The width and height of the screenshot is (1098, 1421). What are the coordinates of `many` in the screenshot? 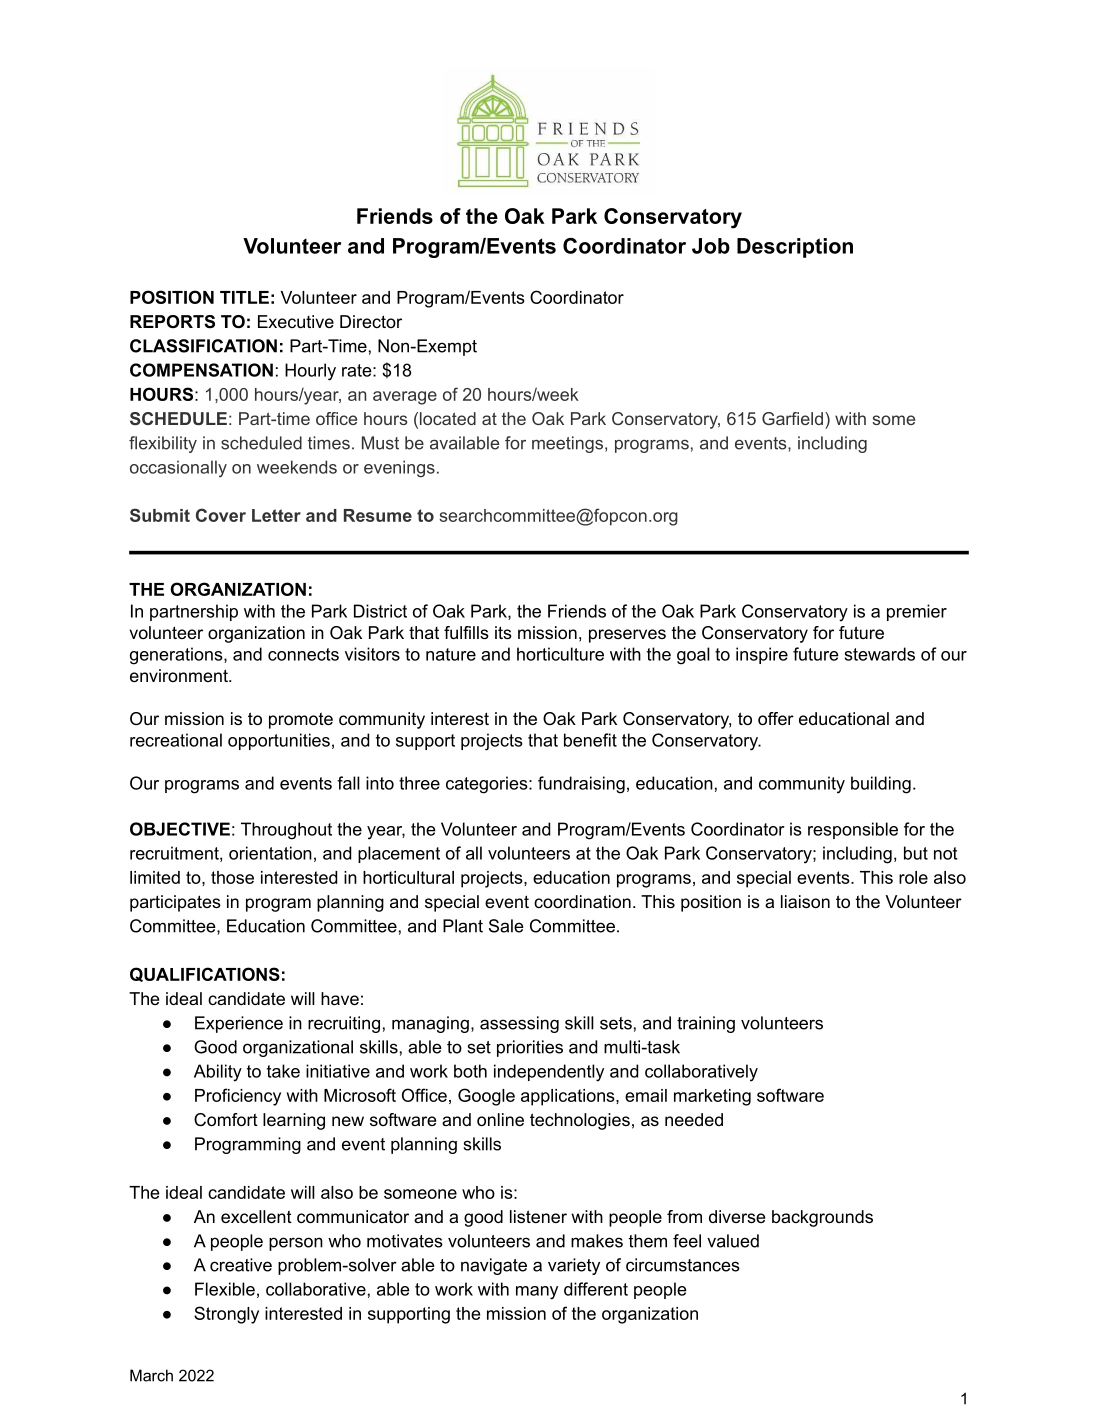 It's located at (537, 1293).
